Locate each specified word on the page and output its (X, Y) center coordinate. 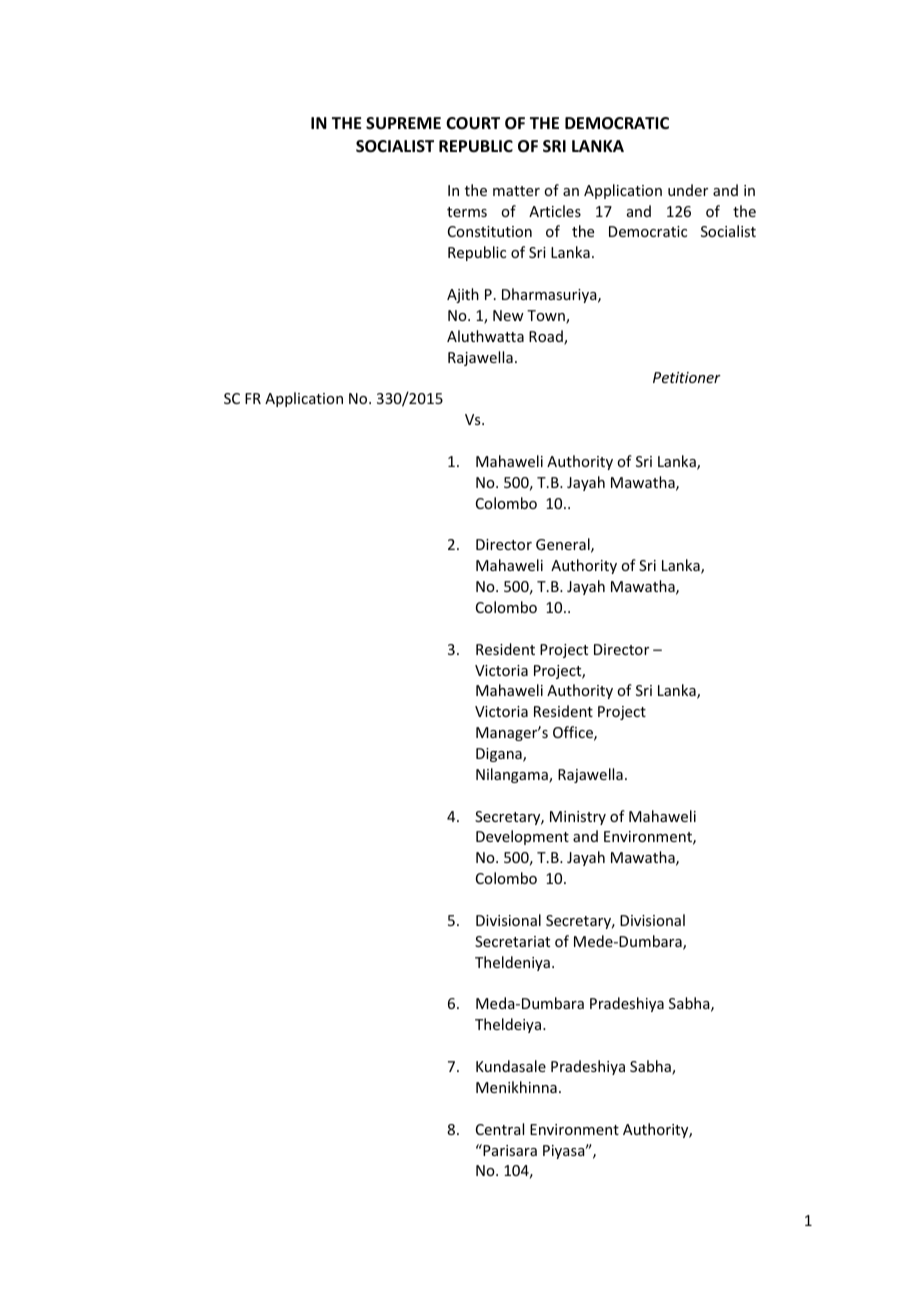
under (688, 190)
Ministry (578, 818)
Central (500, 1129)
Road (547, 337)
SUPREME (403, 123)
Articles (555, 211)
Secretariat (512, 941)
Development (522, 837)
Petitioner (687, 377)
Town (547, 317)
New (508, 315)
